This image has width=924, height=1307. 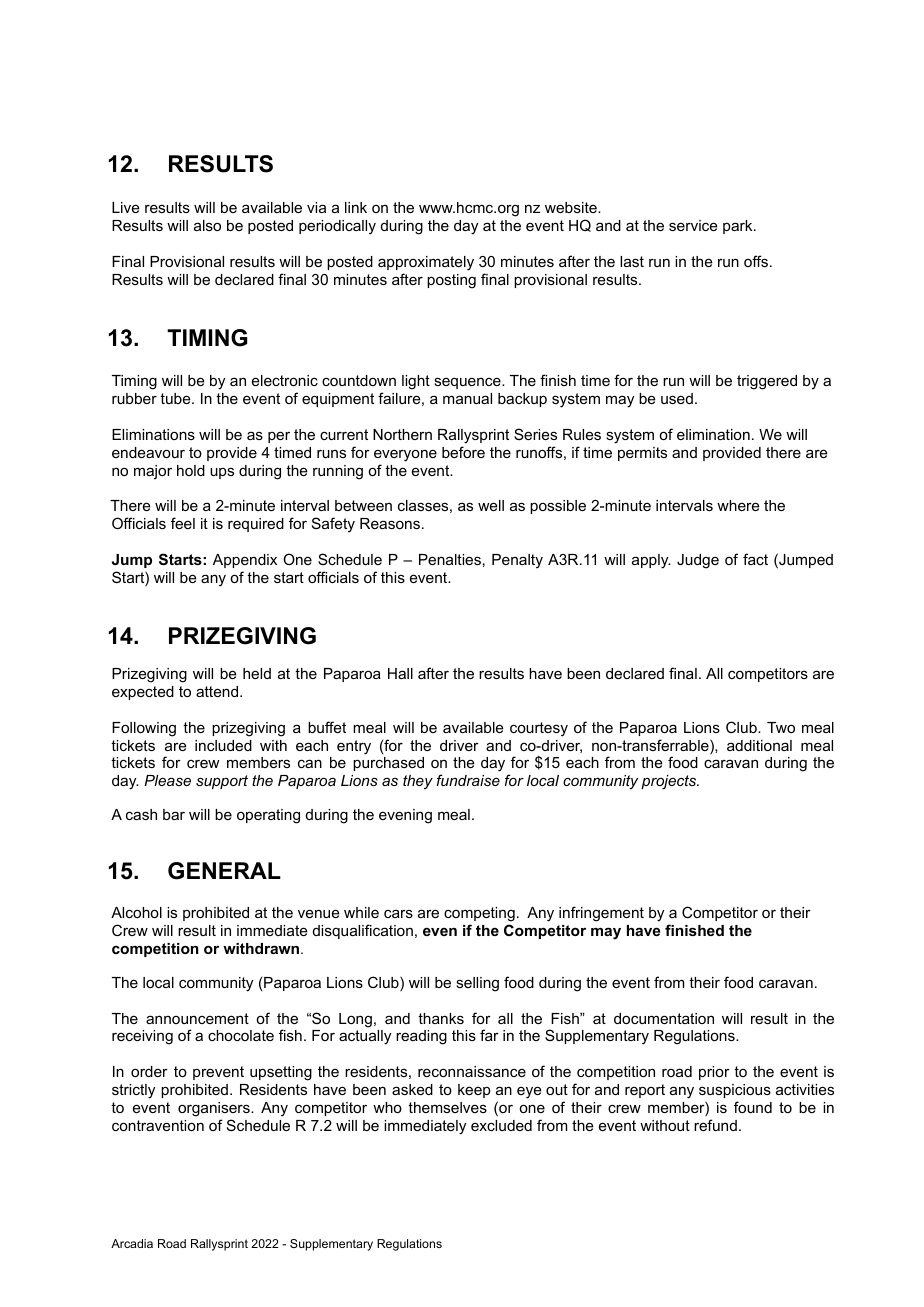 What do you see at coordinates (477, 984) in the image?
I see `selling` at bounding box center [477, 984].
